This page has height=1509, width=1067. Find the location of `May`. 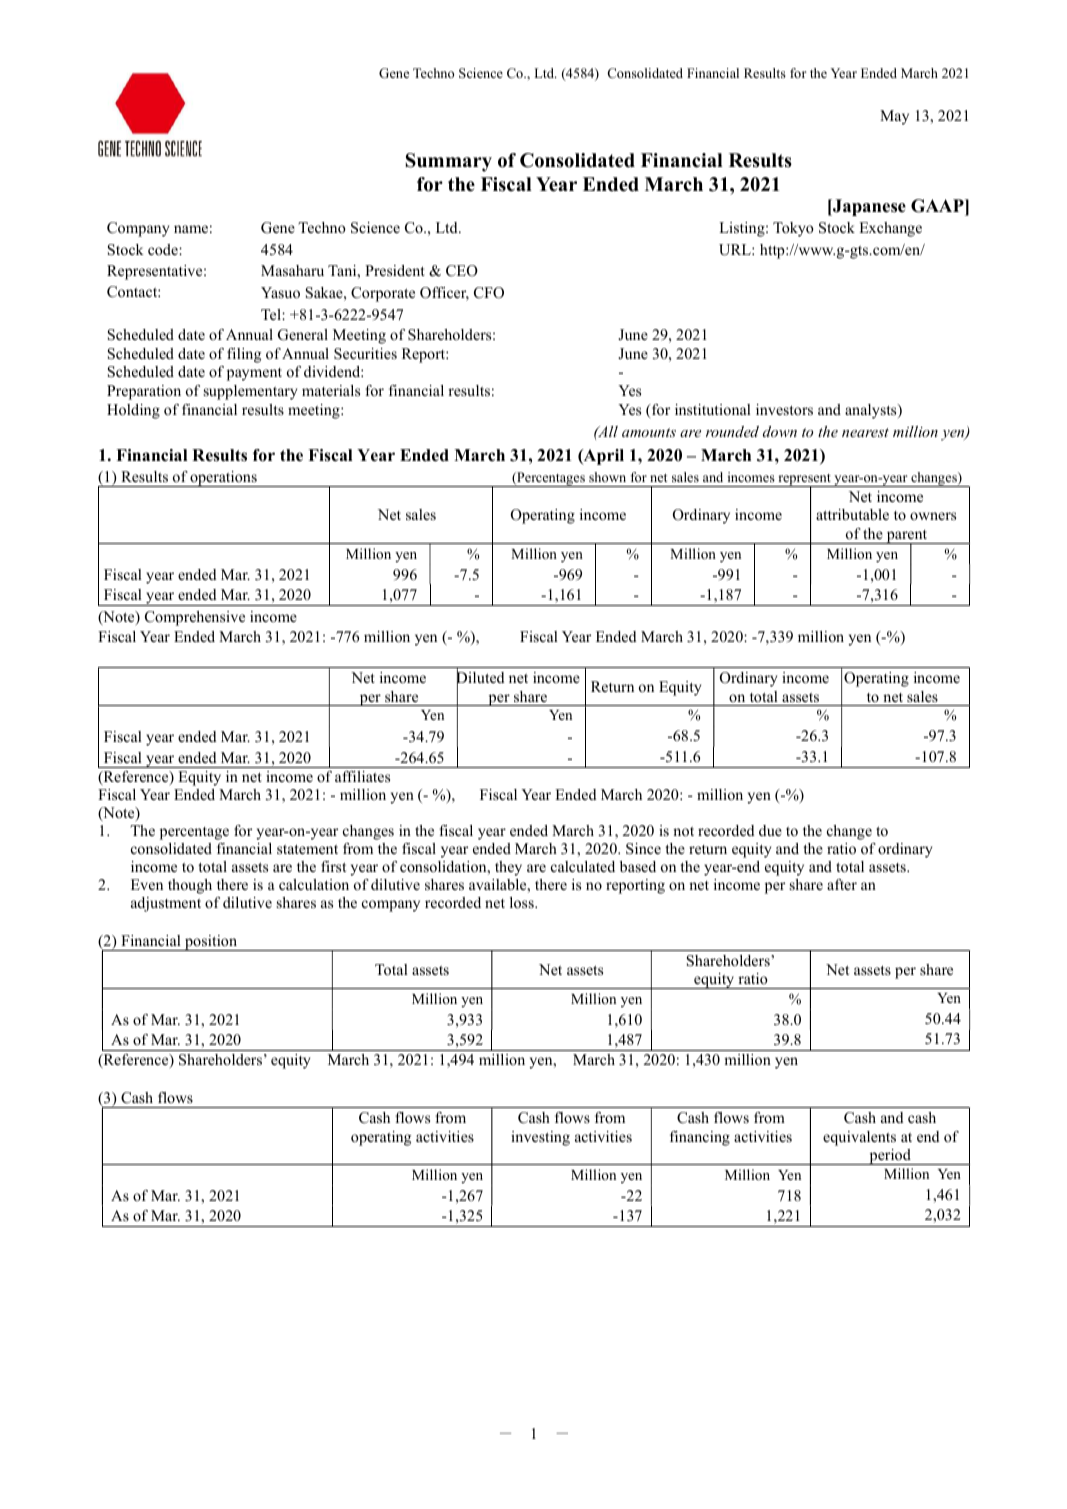

May is located at coordinates (894, 117).
